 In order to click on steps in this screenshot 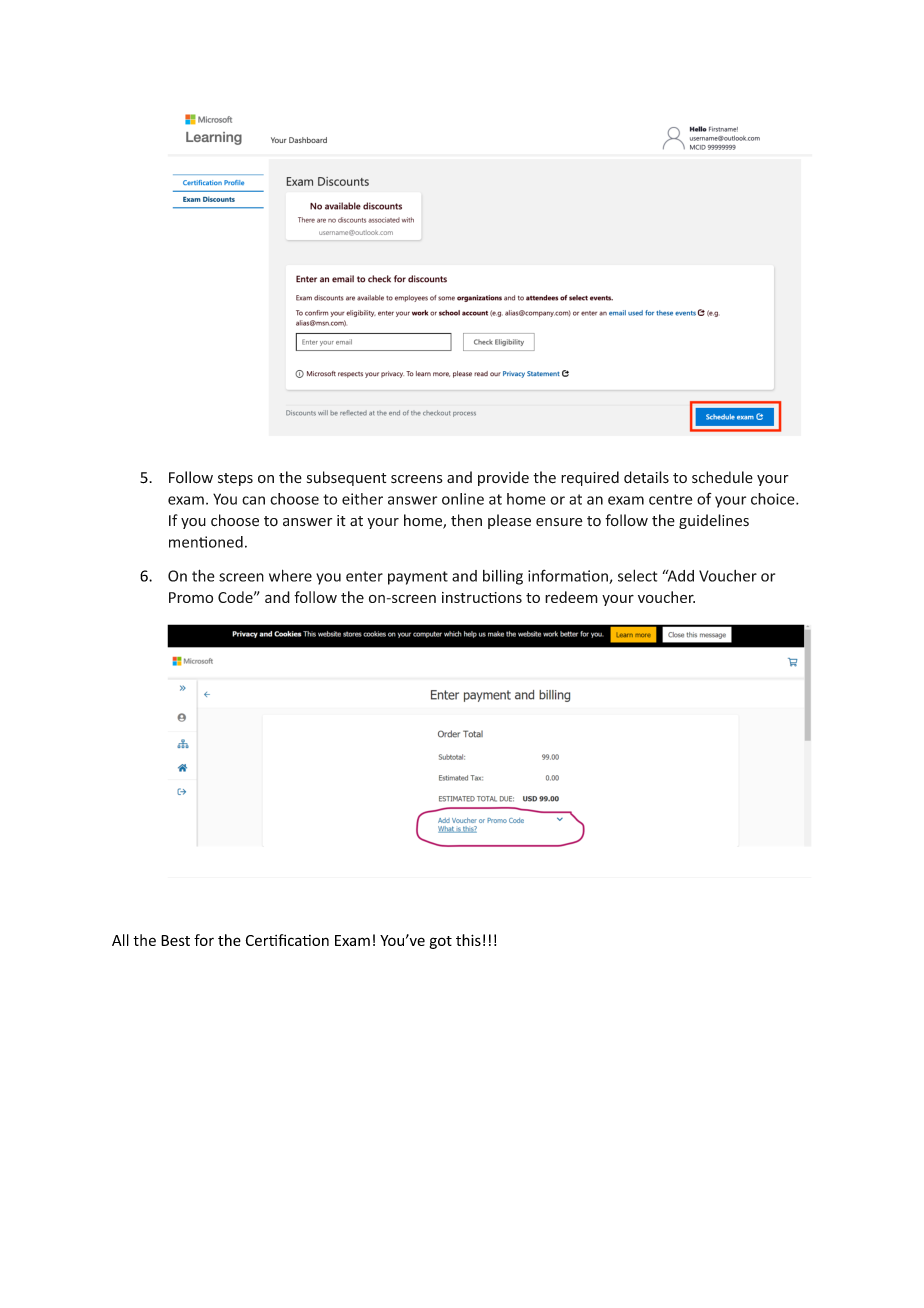, I will do `click(235, 479)`.
